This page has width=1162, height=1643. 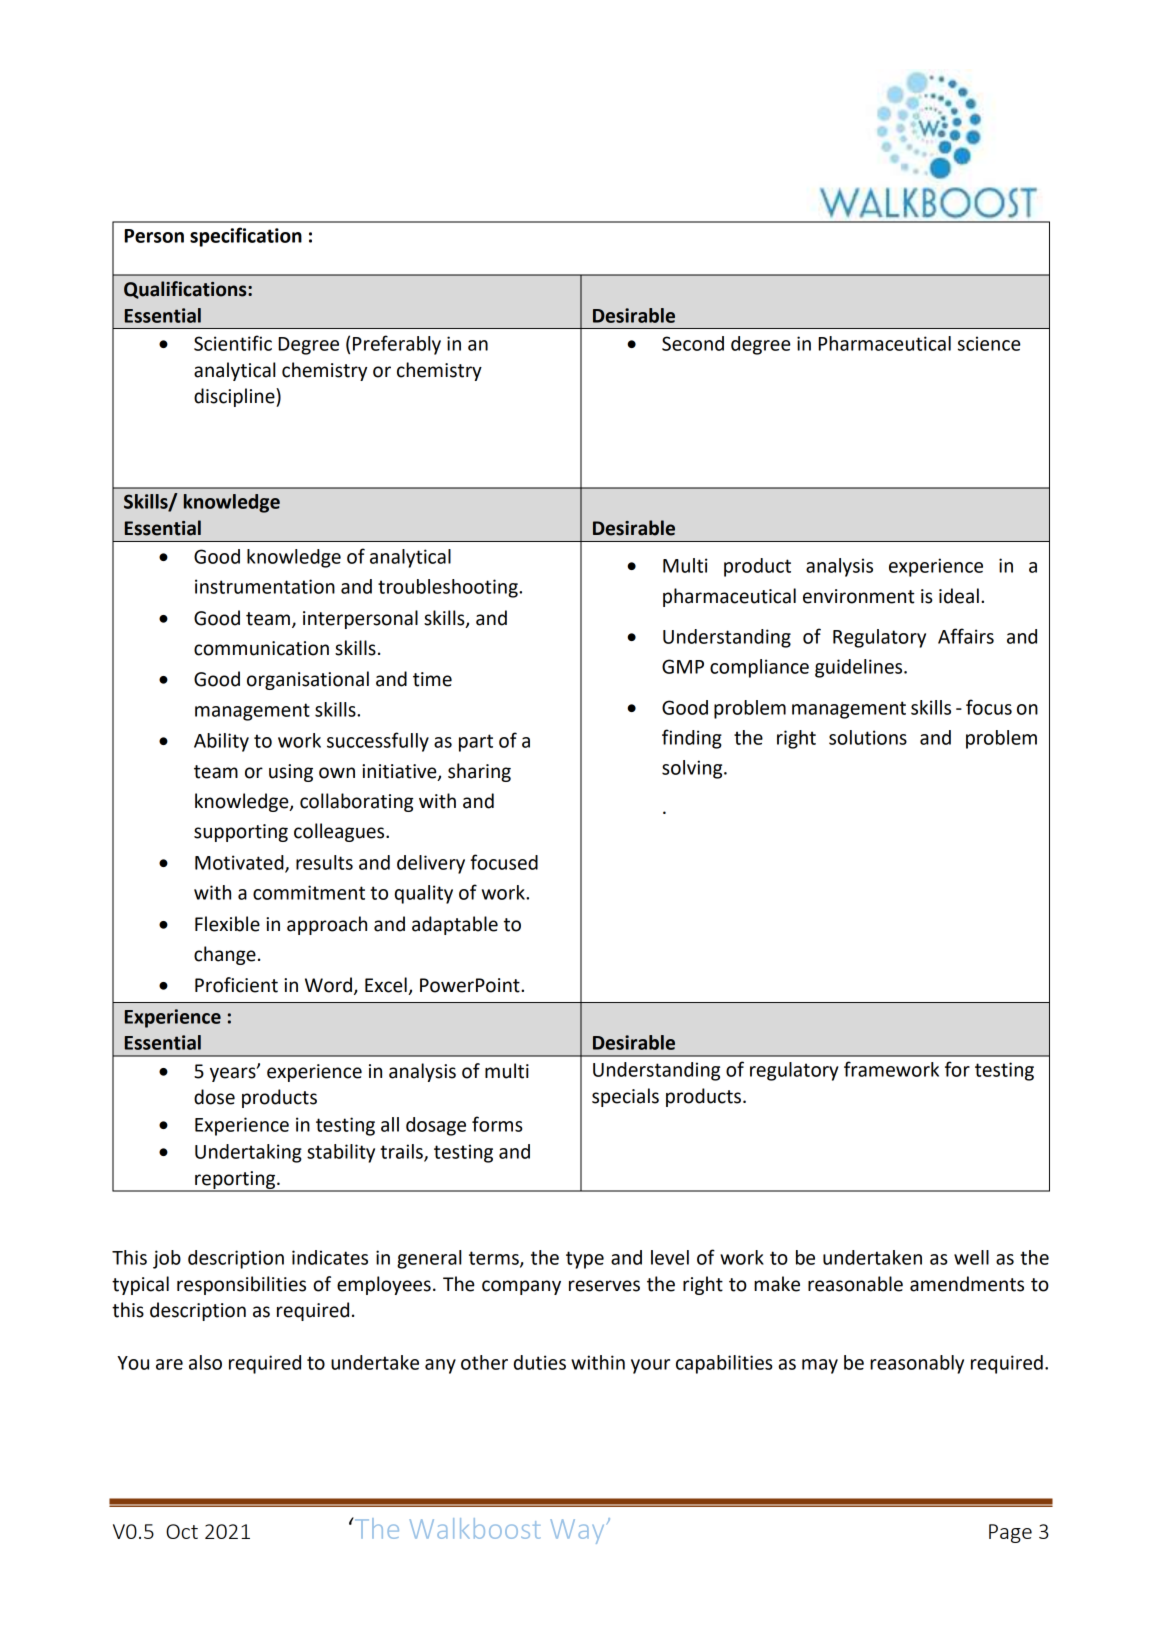 What do you see at coordinates (577, 1531) in the page?
I see `Way` at bounding box center [577, 1531].
